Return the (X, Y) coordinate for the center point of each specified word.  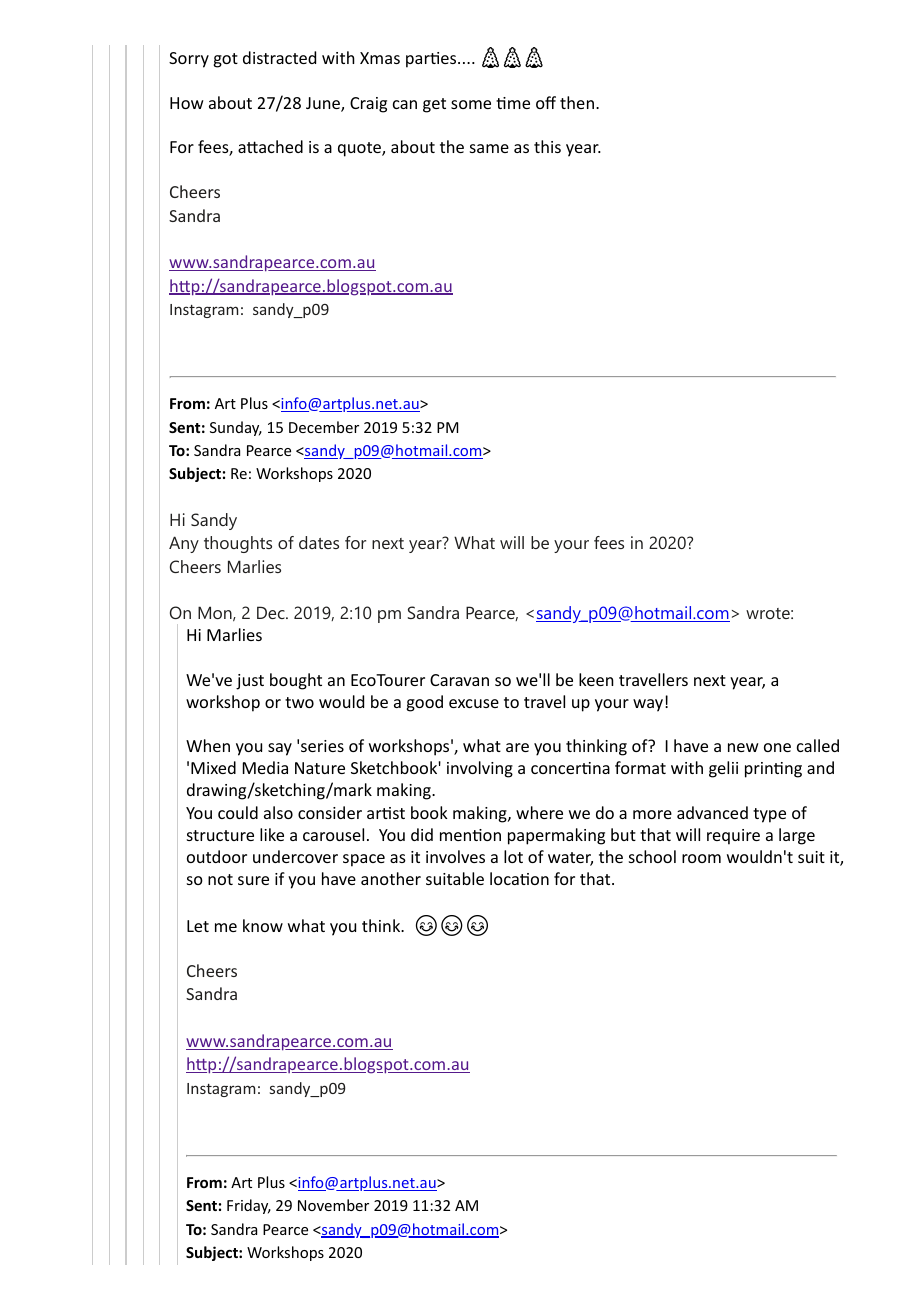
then (577, 102)
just (250, 682)
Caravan (459, 680)
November (333, 1205)
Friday (249, 1206)
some (471, 104)
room (701, 858)
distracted (279, 57)
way (648, 705)
